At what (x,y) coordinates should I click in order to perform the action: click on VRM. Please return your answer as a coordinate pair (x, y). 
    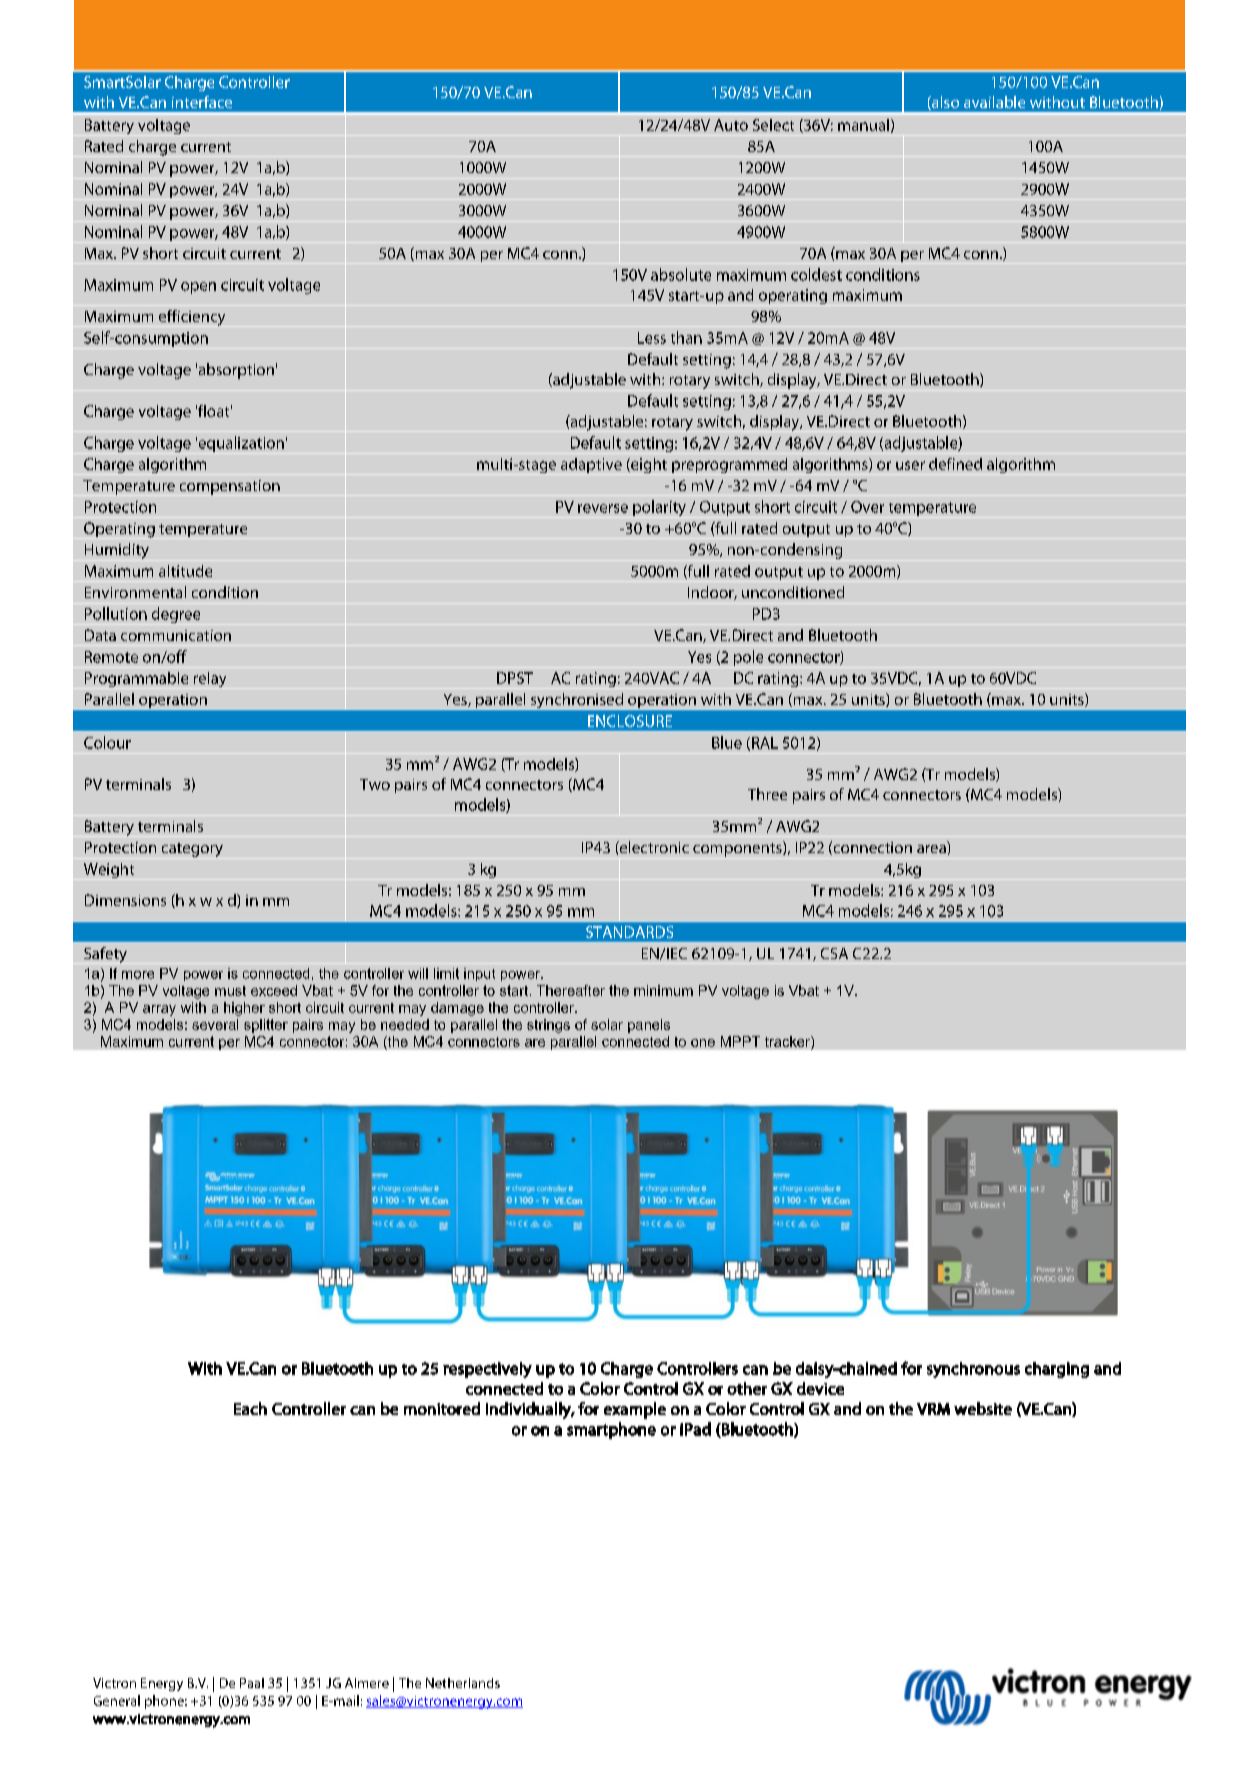
    Looking at the image, I should click on (933, 1409).
